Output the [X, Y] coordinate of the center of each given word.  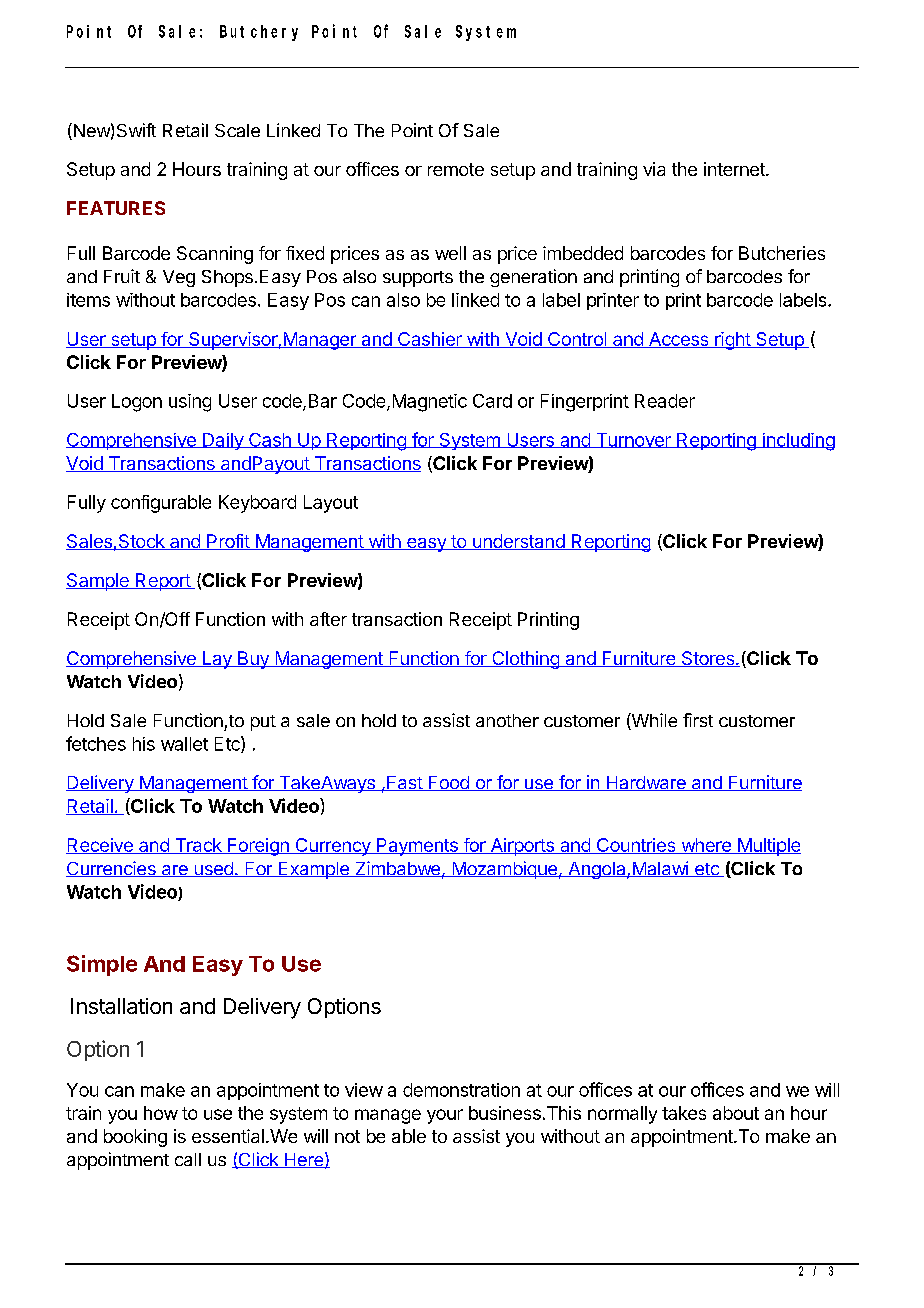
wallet [184, 744]
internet [735, 169]
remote [456, 169]
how [161, 1113]
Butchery [259, 33]
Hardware [646, 783]
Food [448, 783]
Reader [665, 401]
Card [492, 401]
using [190, 403]
